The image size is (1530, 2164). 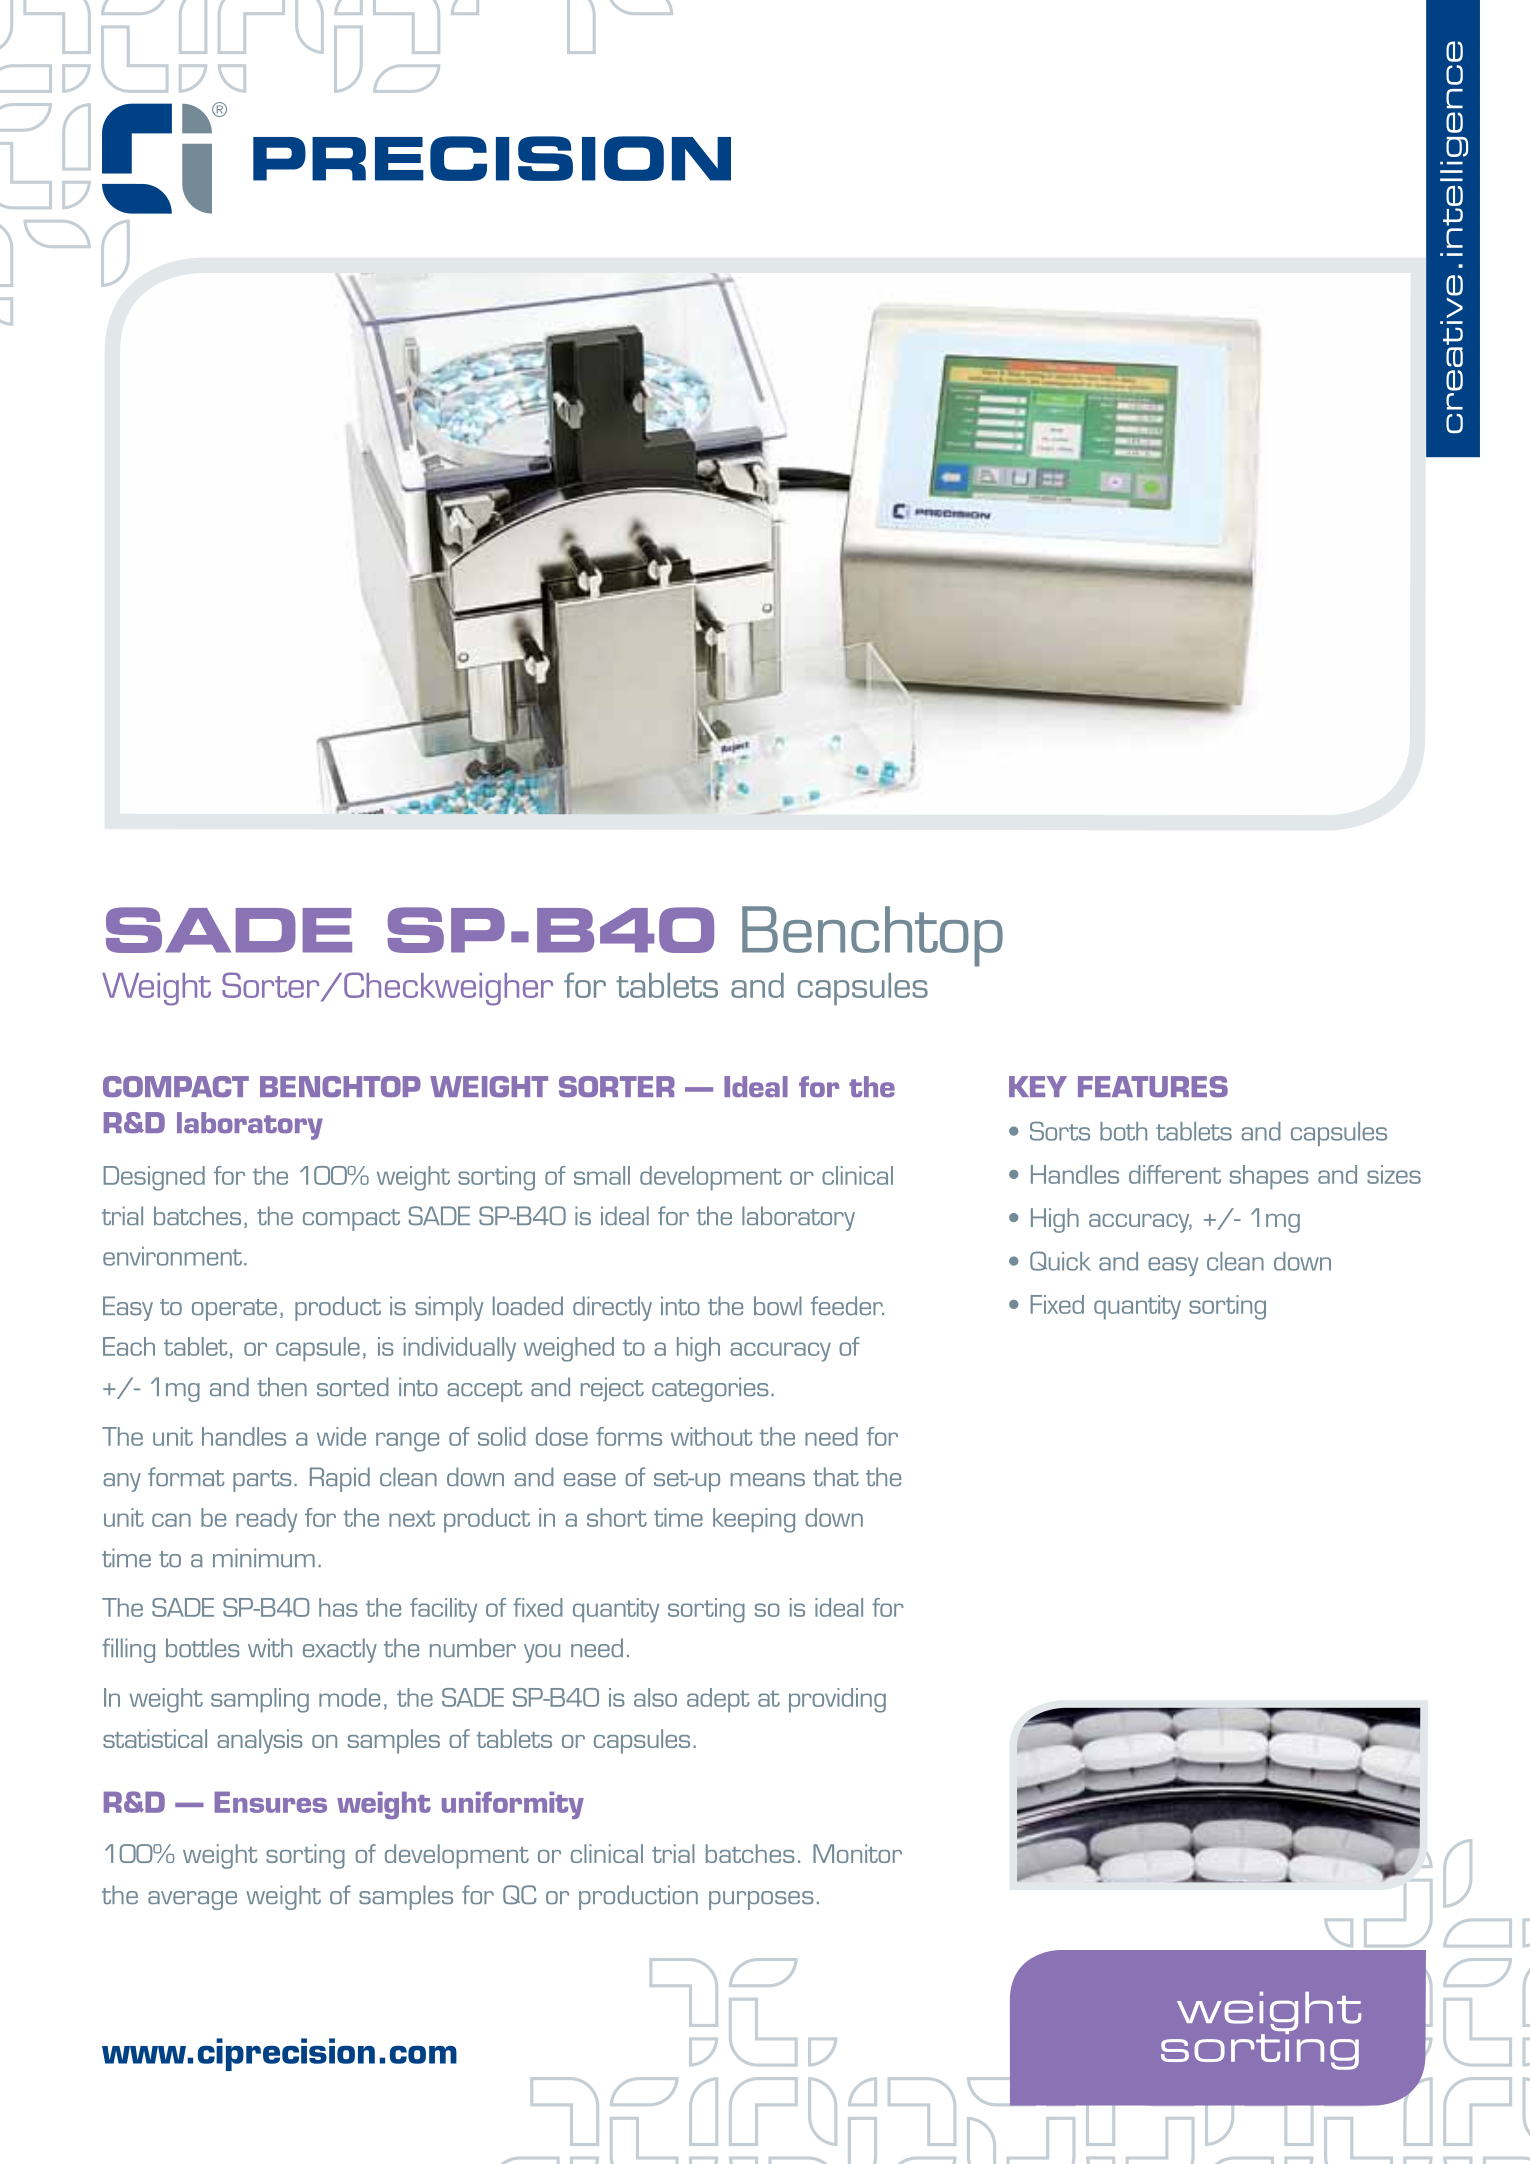 What do you see at coordinates (192, 1900) in the screenshot?
I see `average` at bounding box center [192, 1900].
